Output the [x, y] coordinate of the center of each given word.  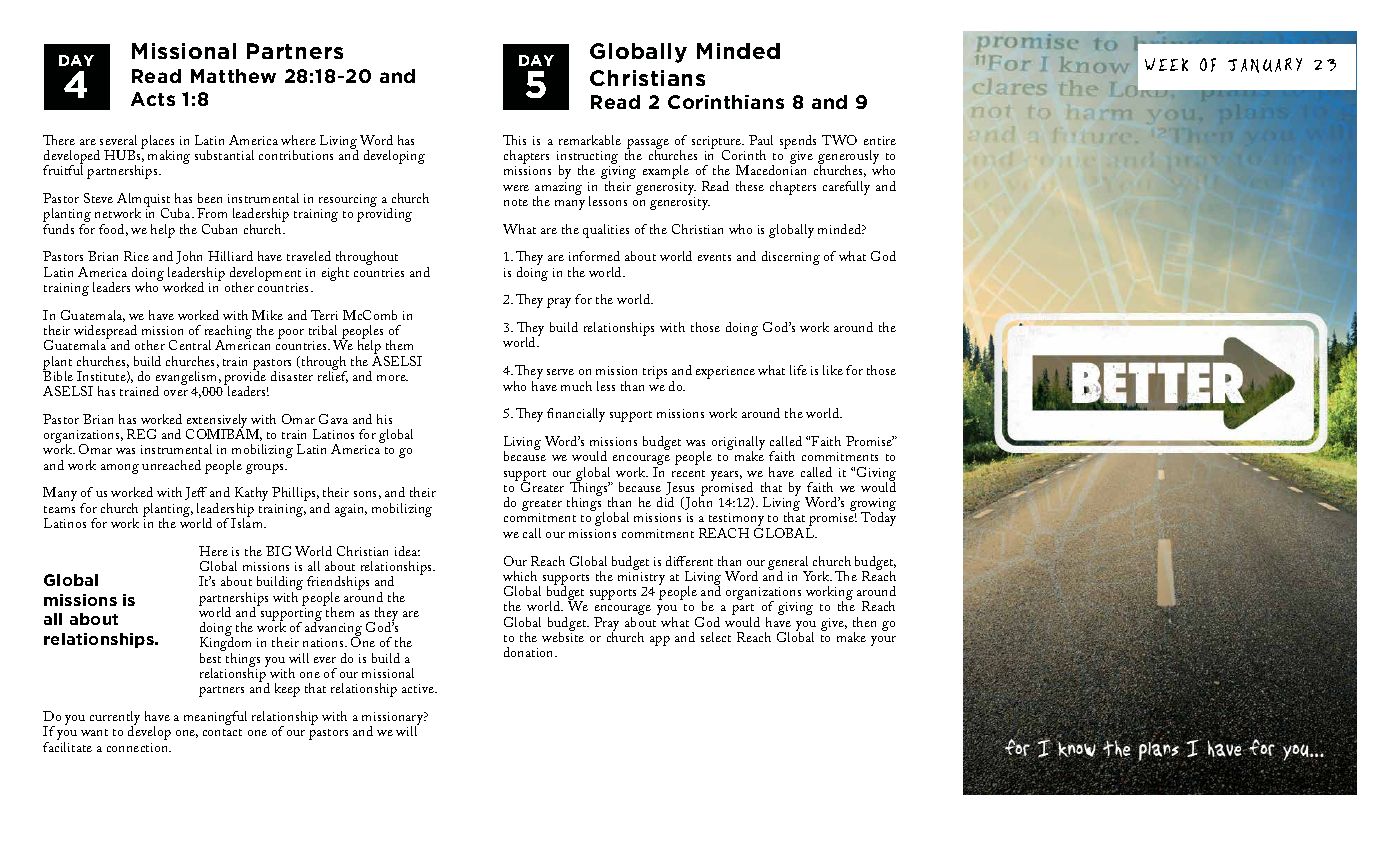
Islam [248, 522]
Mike [267, 315]
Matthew [233, 76]
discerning [791, 258]
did [665, 502]
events [714, 257]
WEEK [1166, 64]
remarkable [590, 140]
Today [878, 518]
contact [222, 732]
